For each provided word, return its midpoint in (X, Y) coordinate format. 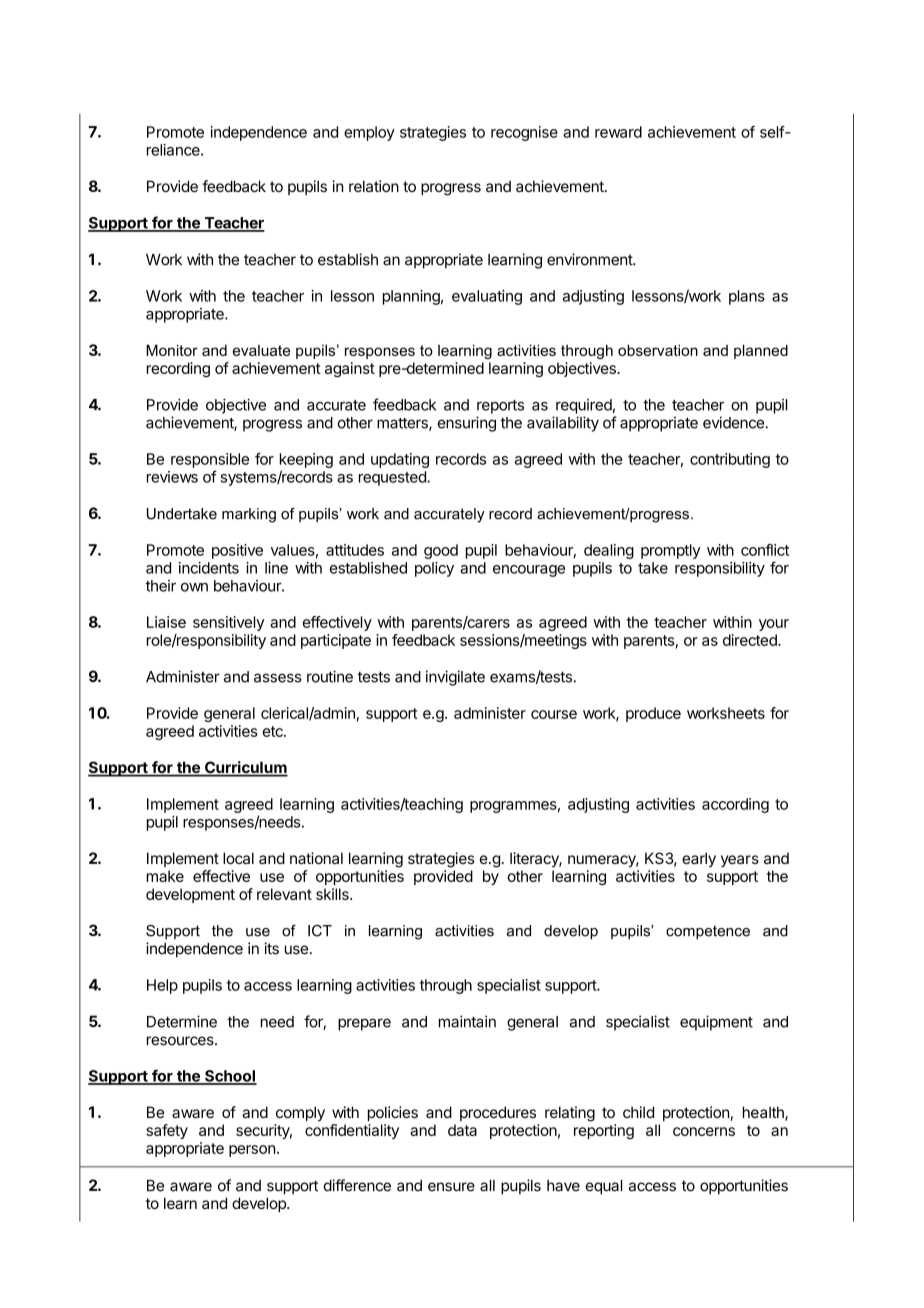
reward (618, 132)
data (462, 1130)
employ (369, 133)
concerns (704, 1131)
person (252, 1151)
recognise (524, 133)
